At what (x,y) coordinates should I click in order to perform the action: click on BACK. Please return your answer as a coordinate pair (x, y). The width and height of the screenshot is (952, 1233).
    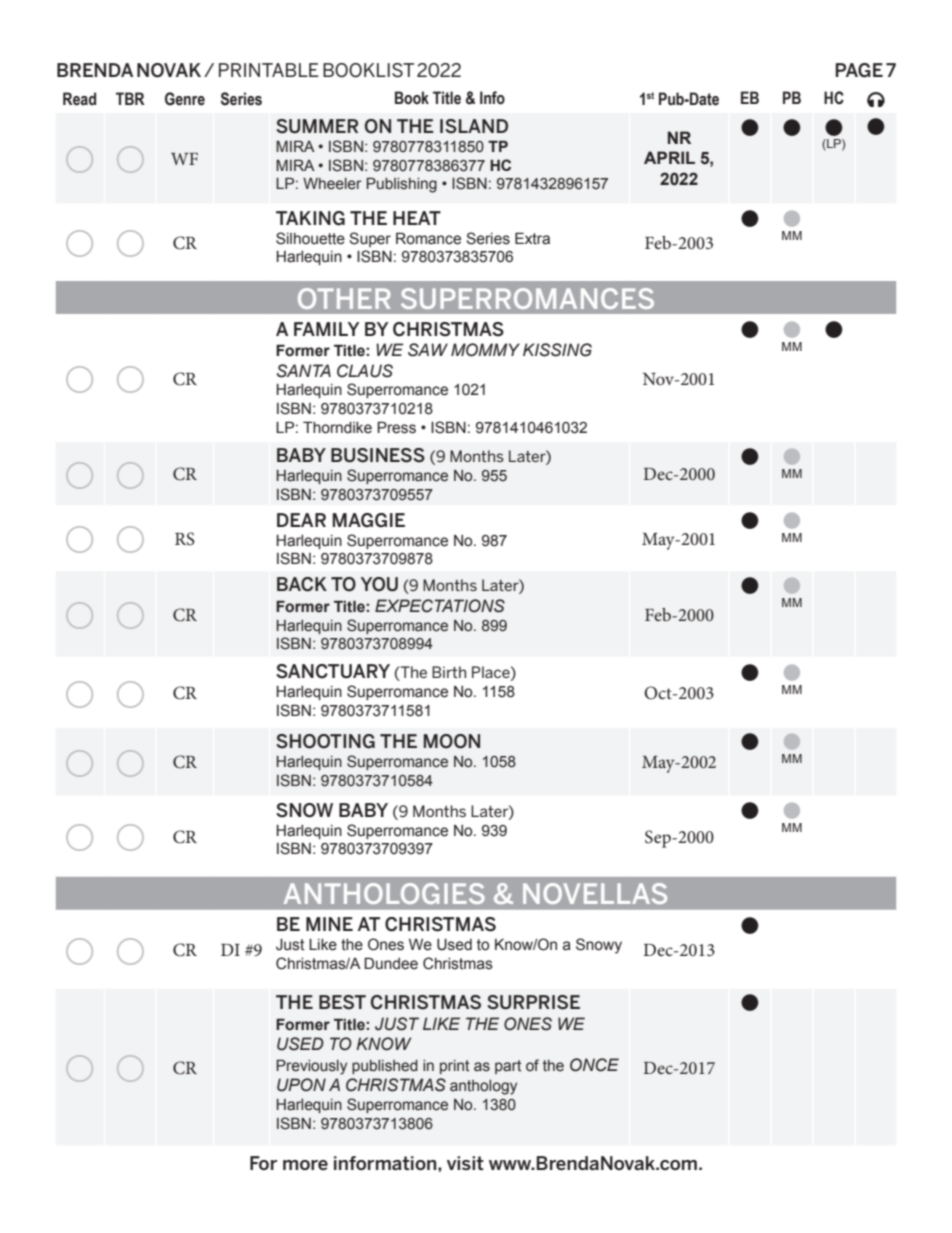
    Looking at the image, I should click on (302, 584).
